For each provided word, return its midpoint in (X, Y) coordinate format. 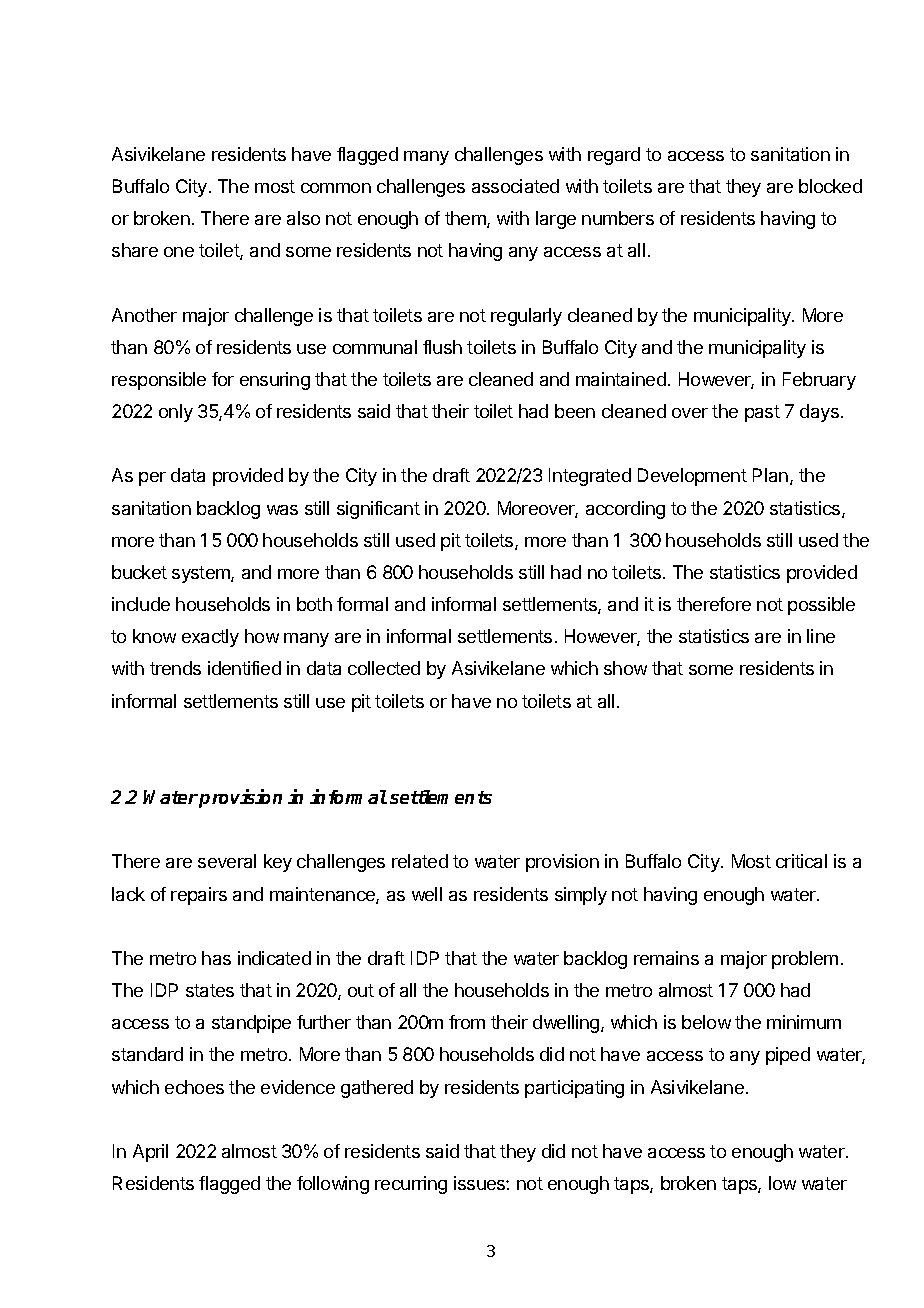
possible (821, 606)
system (202, 574)
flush (442, 347)
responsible (159, 381)
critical (801, 861)
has (216, 958)
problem (805, 960)
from (467, 1022)
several (227, 861)
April (150, 1153)
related (420, 861)
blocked (830, 186)
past (762, 413)
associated (515, 186)
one (179, 252)
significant (378, 510)
